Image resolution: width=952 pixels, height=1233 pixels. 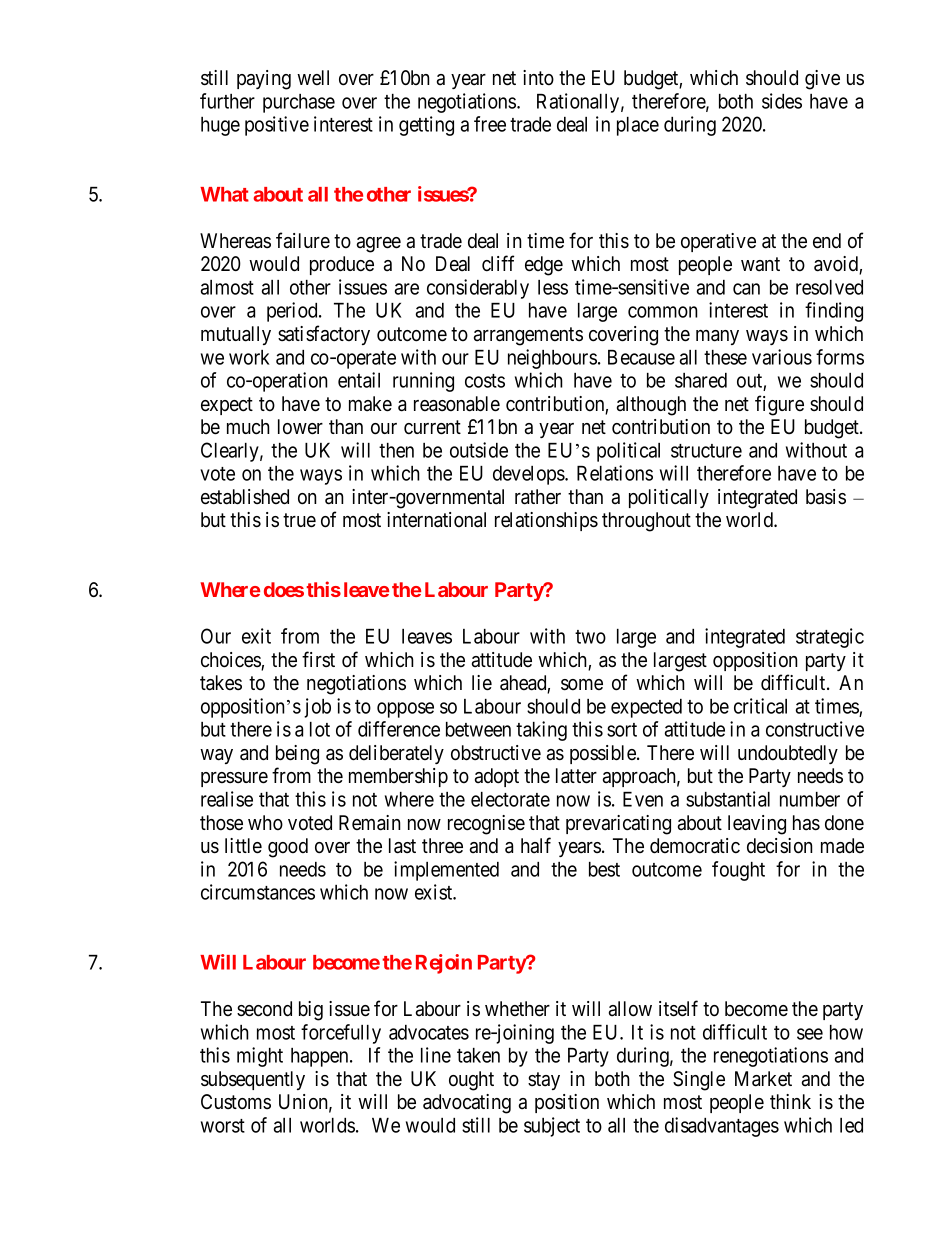 I want to click on sides, so click(x=782, y=101).
